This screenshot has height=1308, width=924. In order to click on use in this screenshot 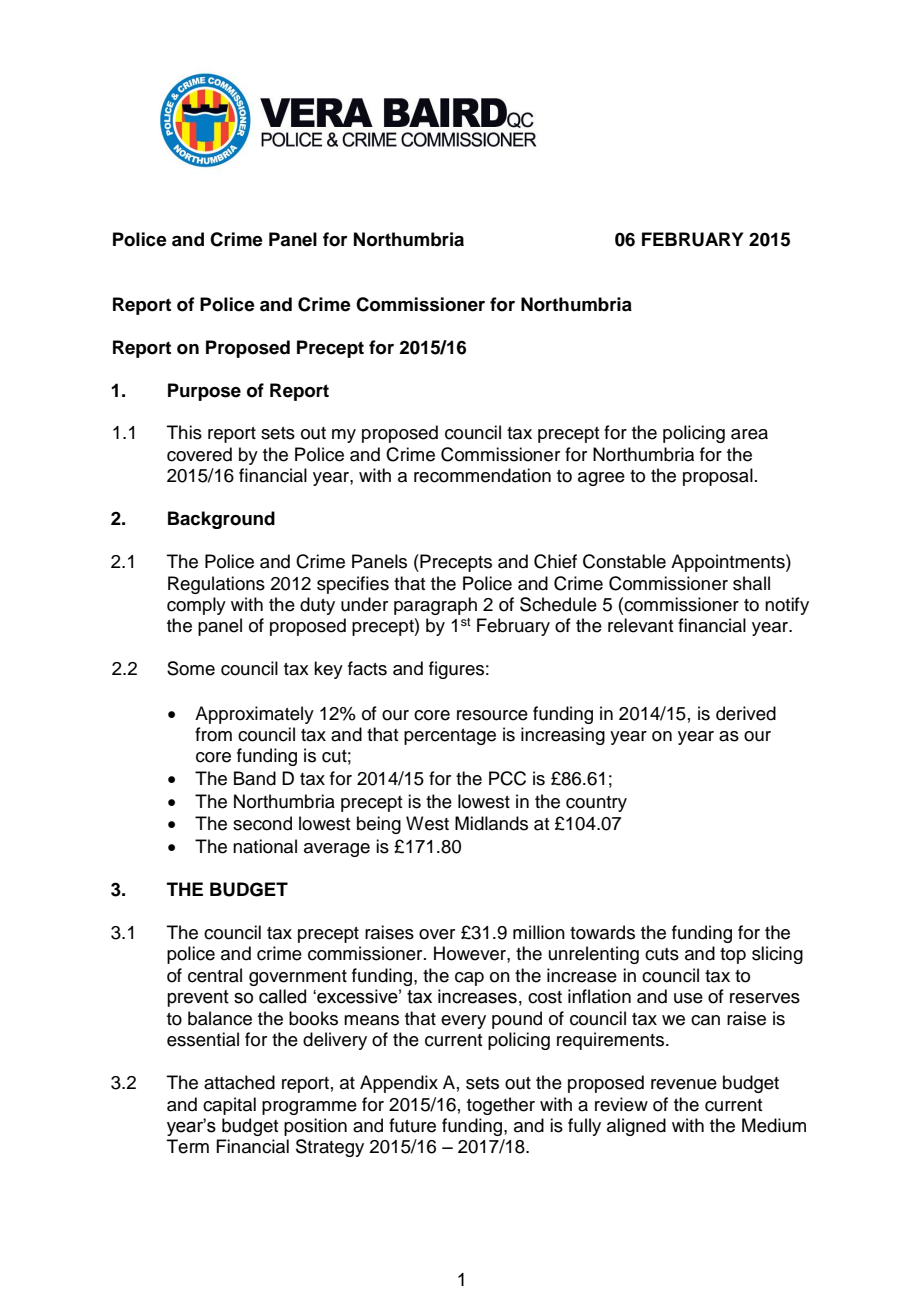, I will do `click(688, 998)`.
